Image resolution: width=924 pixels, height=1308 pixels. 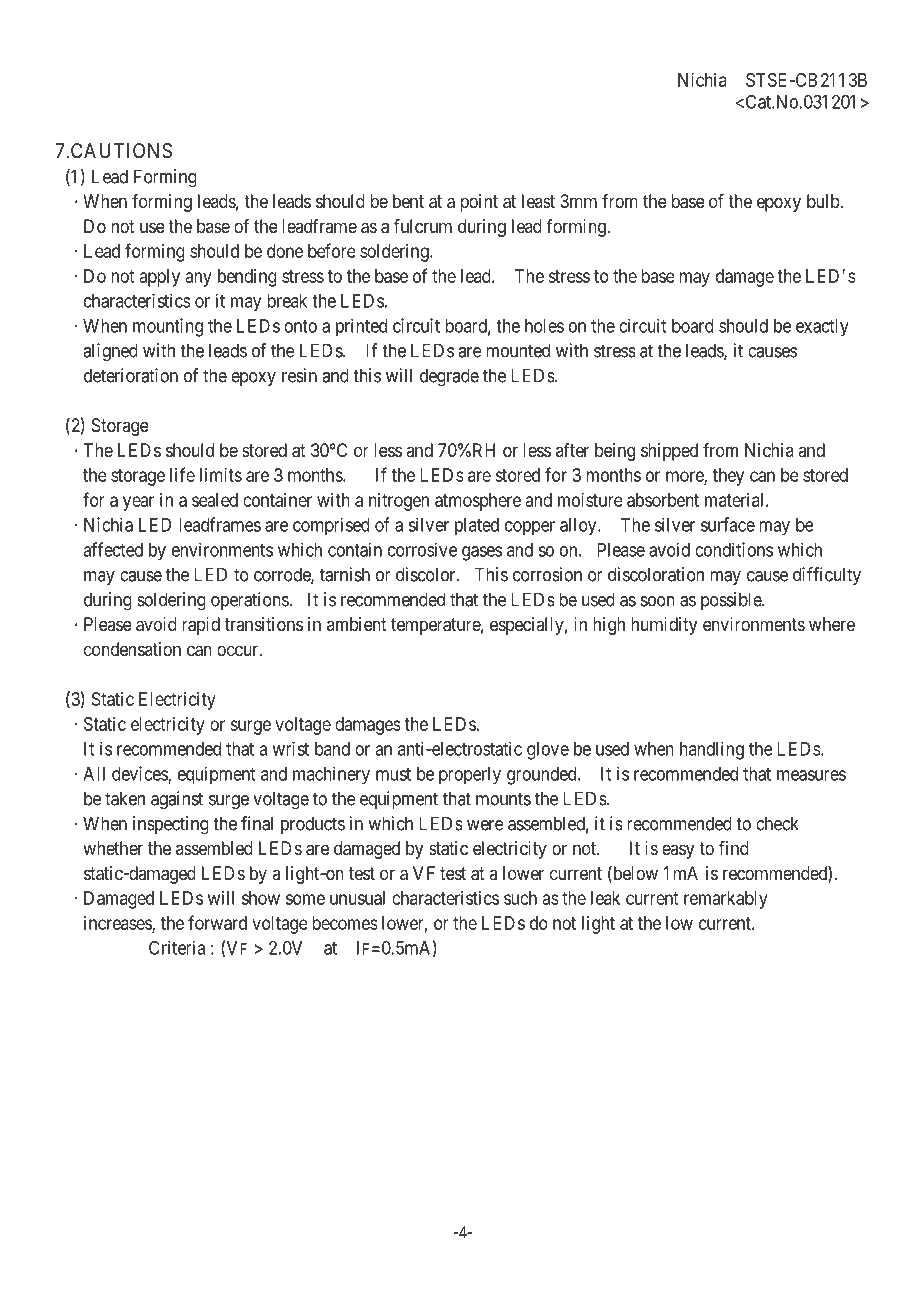 I want to click on forward, so click(x=217, y=922).
